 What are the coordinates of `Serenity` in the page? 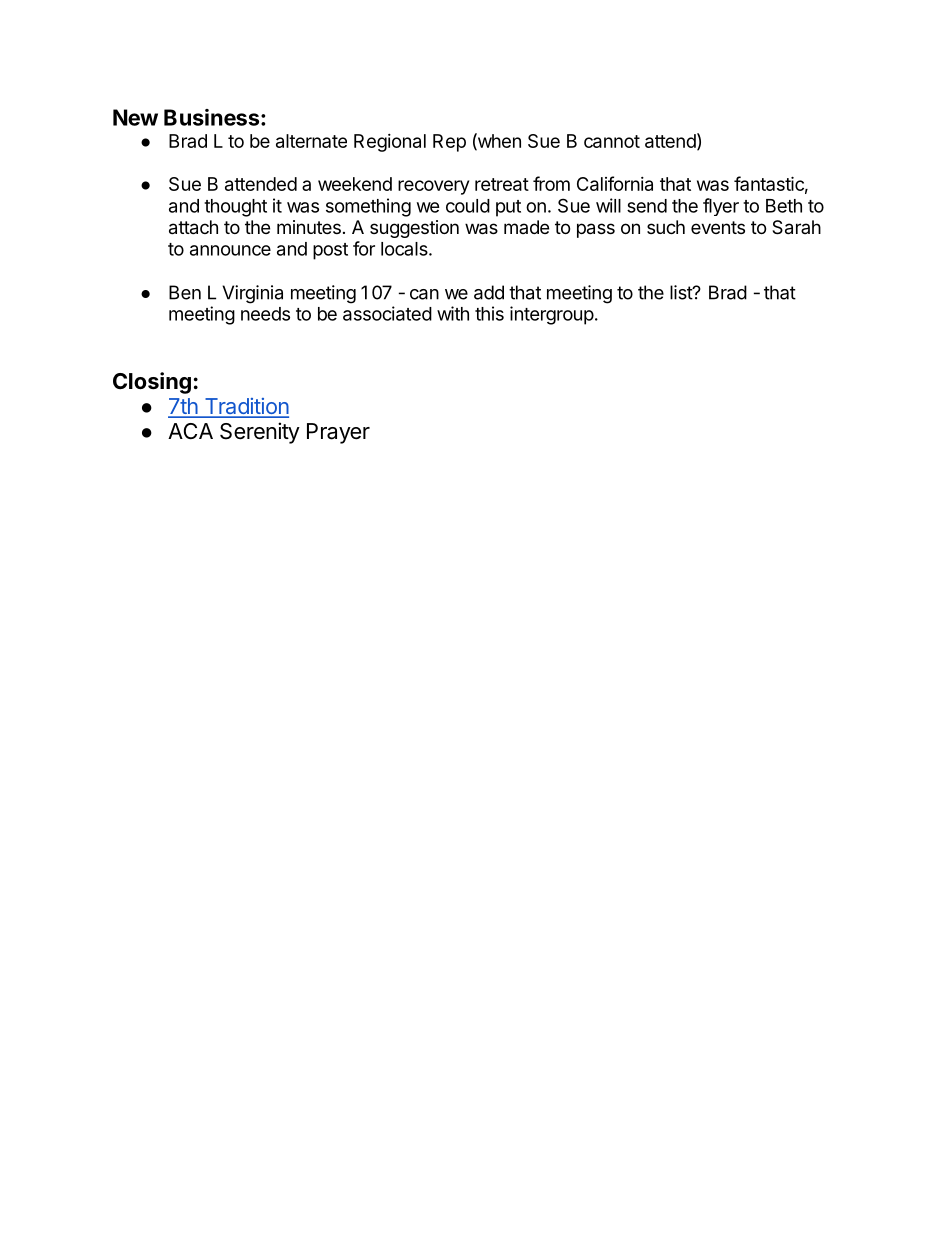 It's located at (260, 433).
